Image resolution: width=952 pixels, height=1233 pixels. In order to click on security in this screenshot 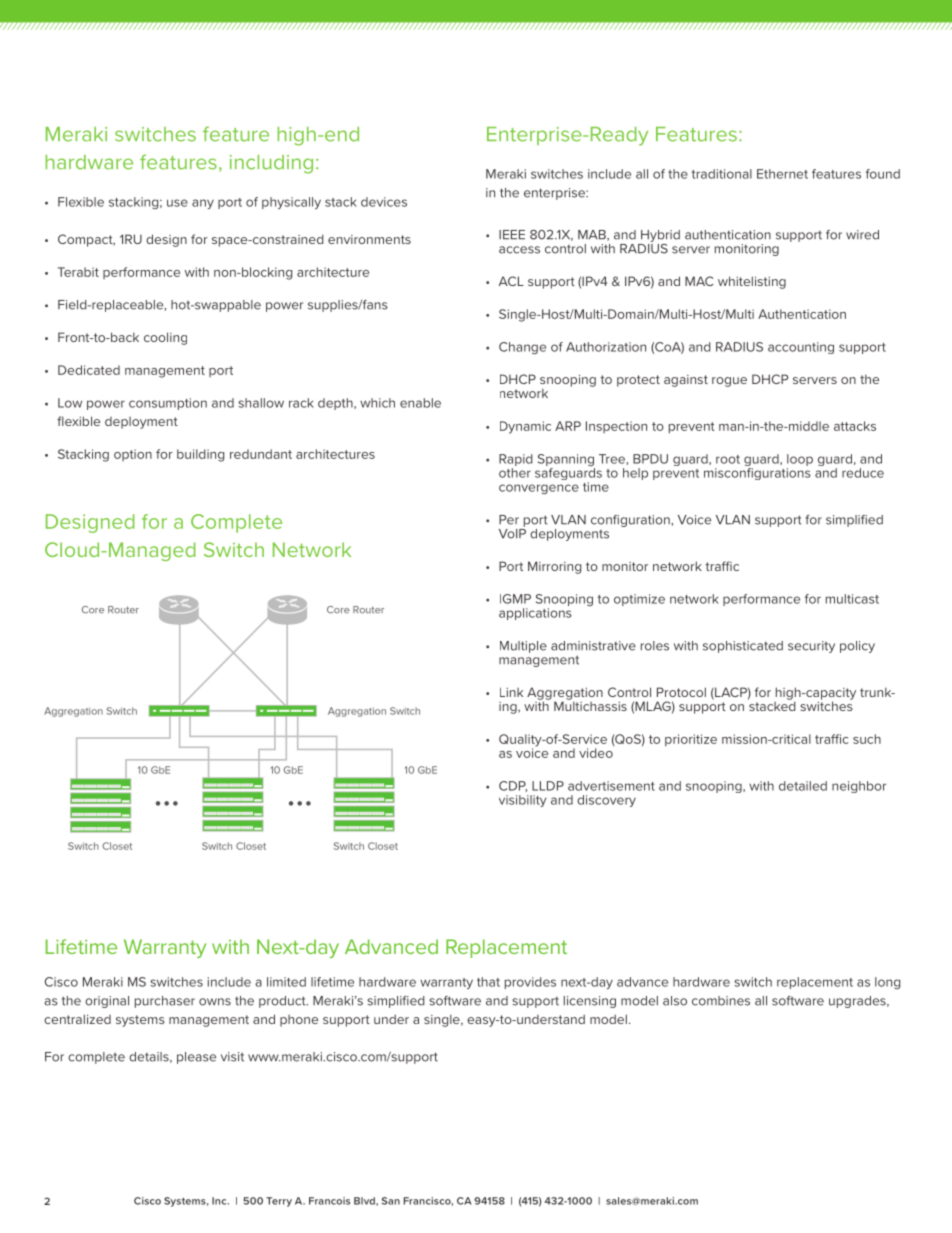, I will do `click(811, 647)`.
